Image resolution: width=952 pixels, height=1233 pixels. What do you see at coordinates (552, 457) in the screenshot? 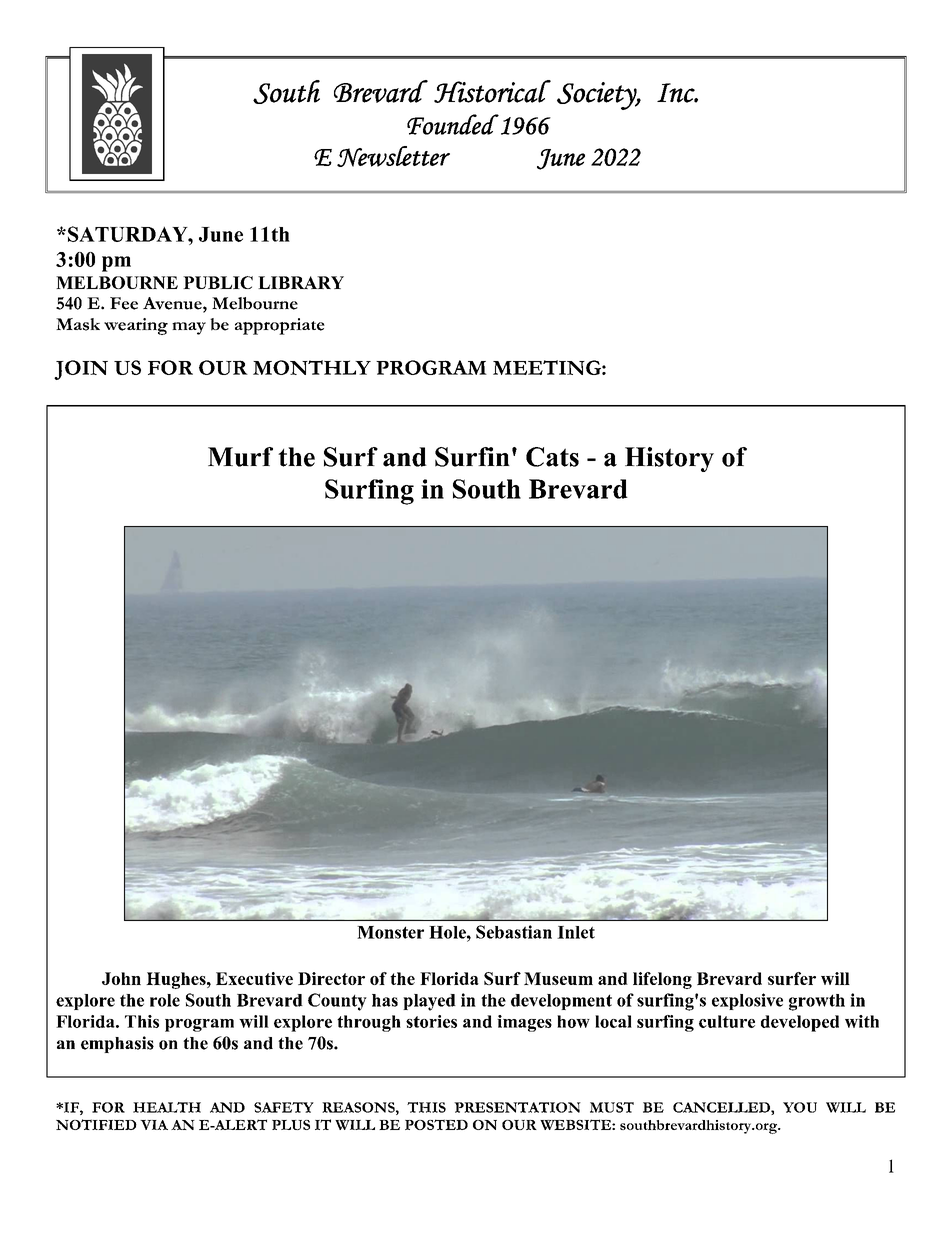
I see `Cats` at bounding box center [552, 457].
